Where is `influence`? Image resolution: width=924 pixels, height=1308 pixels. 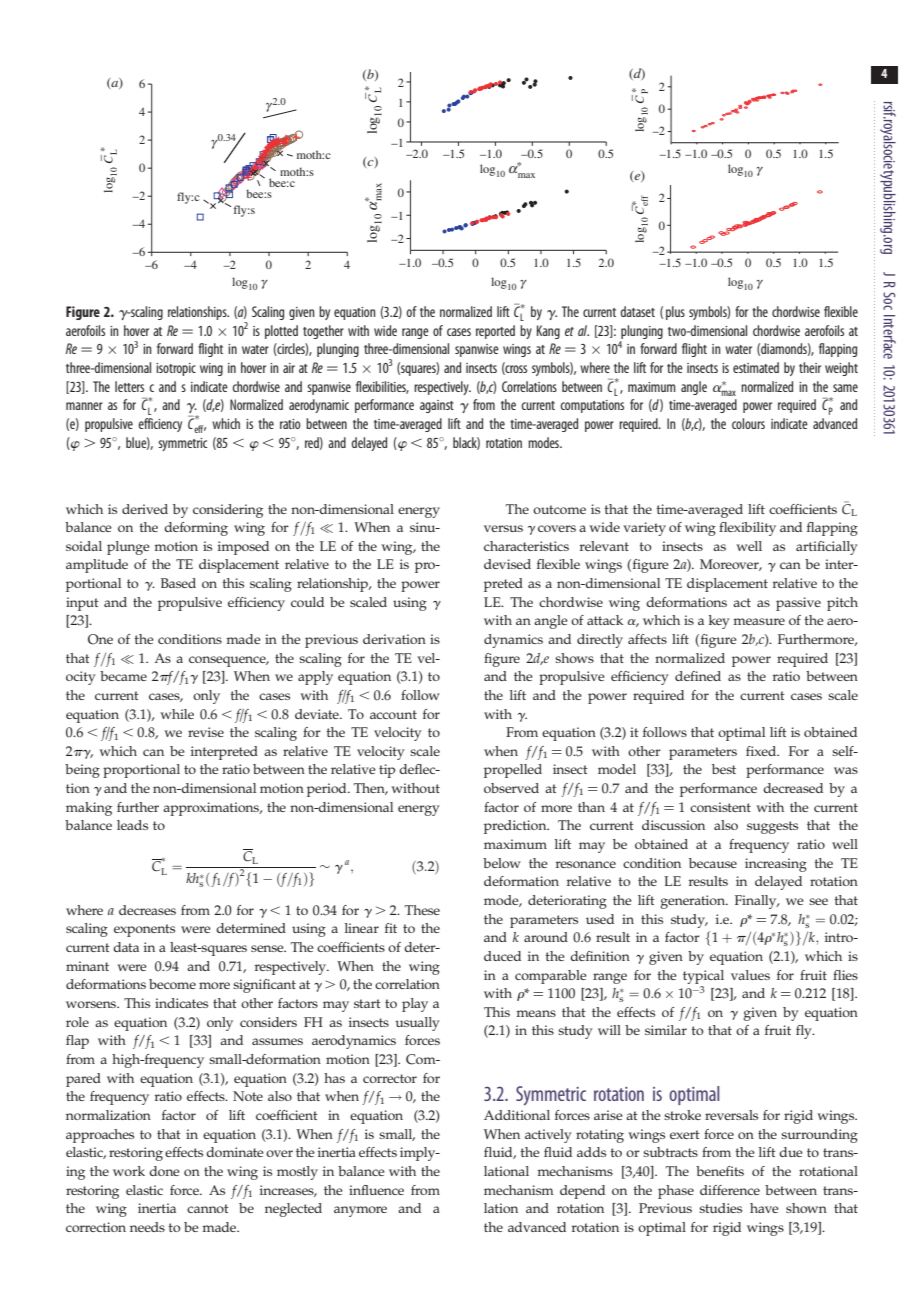 influence is located at coordinates (376, 1190).
